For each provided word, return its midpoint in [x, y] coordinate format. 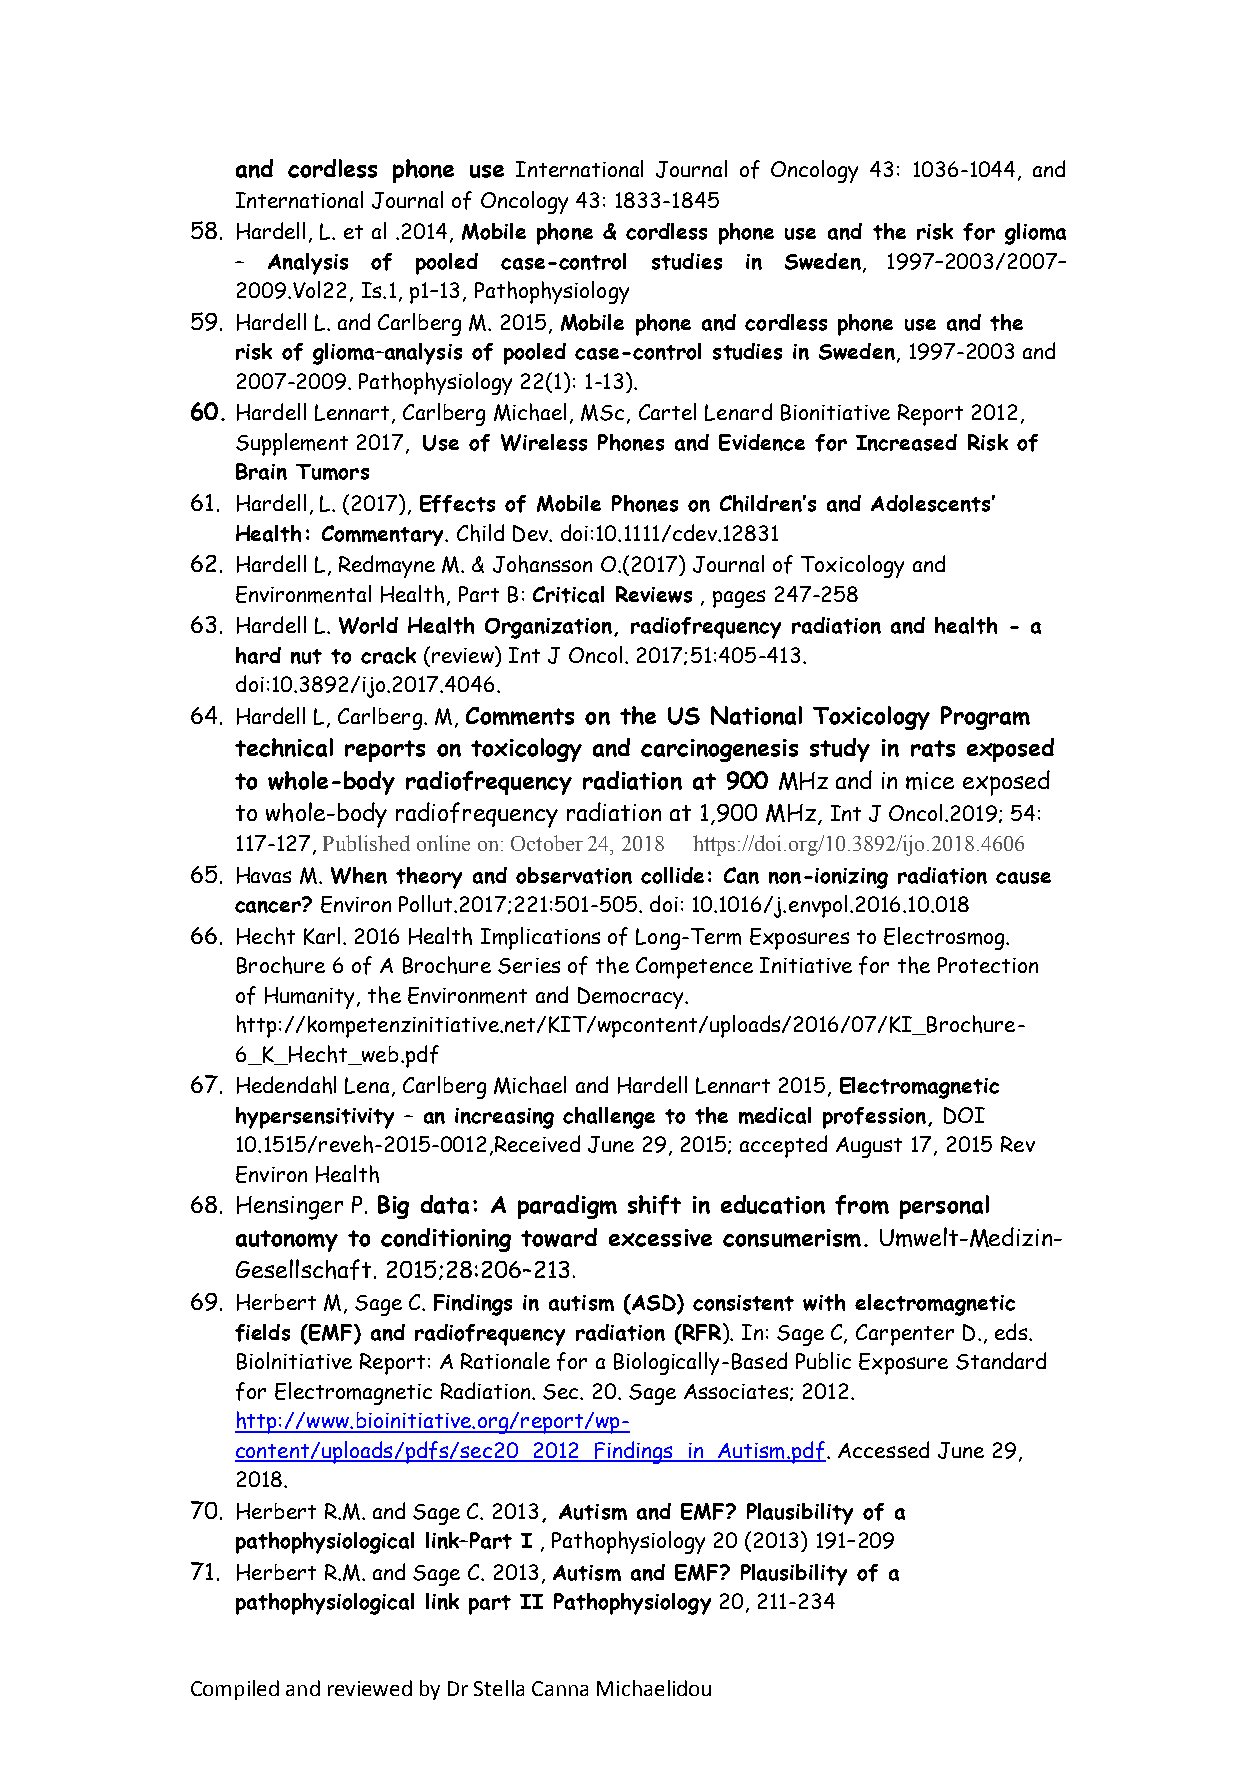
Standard [1001, 1361]
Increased [906, 442]
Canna [560, 1688]
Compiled [235, 1690]
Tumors [332, 472]
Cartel [667, 411]
